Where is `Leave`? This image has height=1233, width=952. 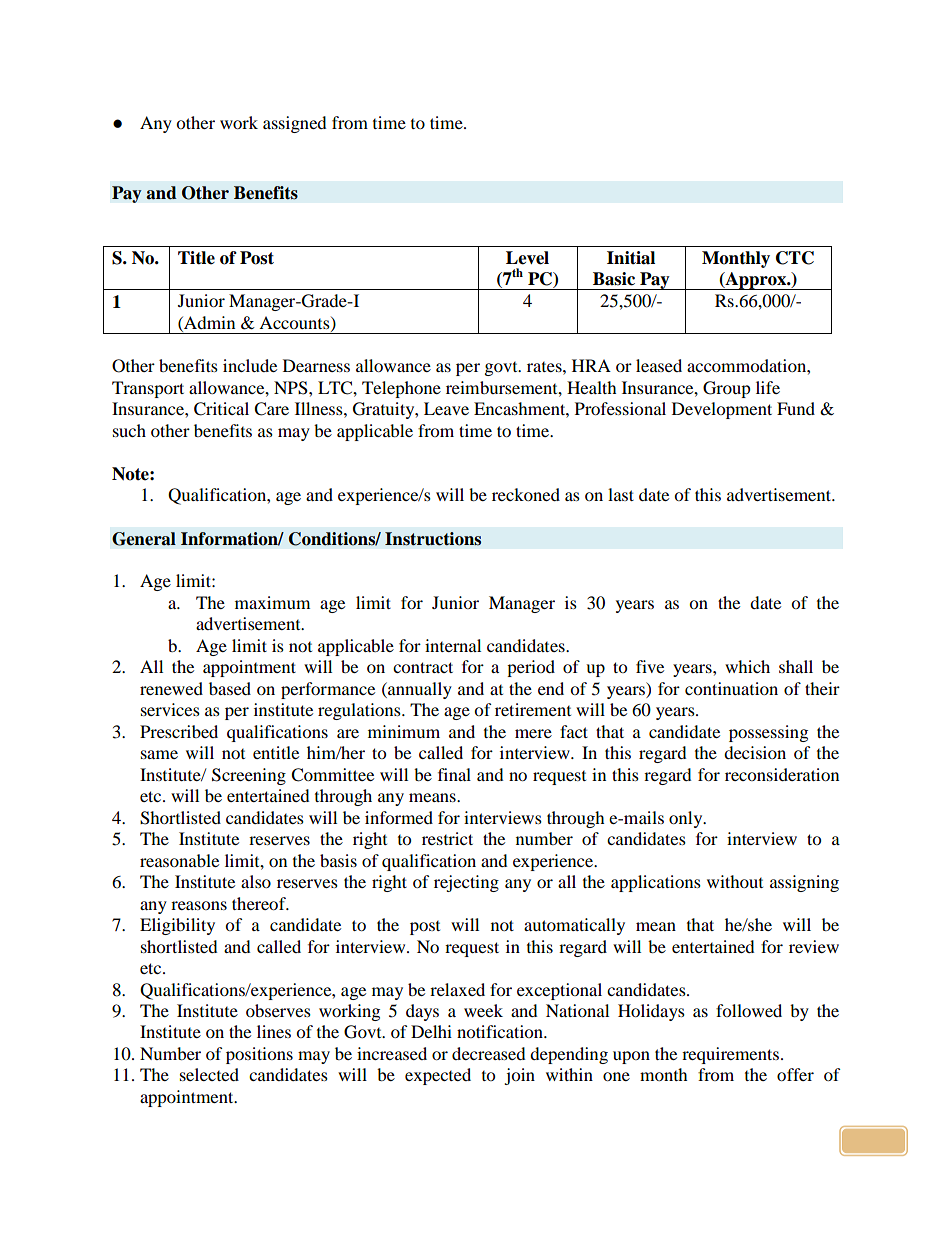 Leave is located at coordinates (446, 408).
